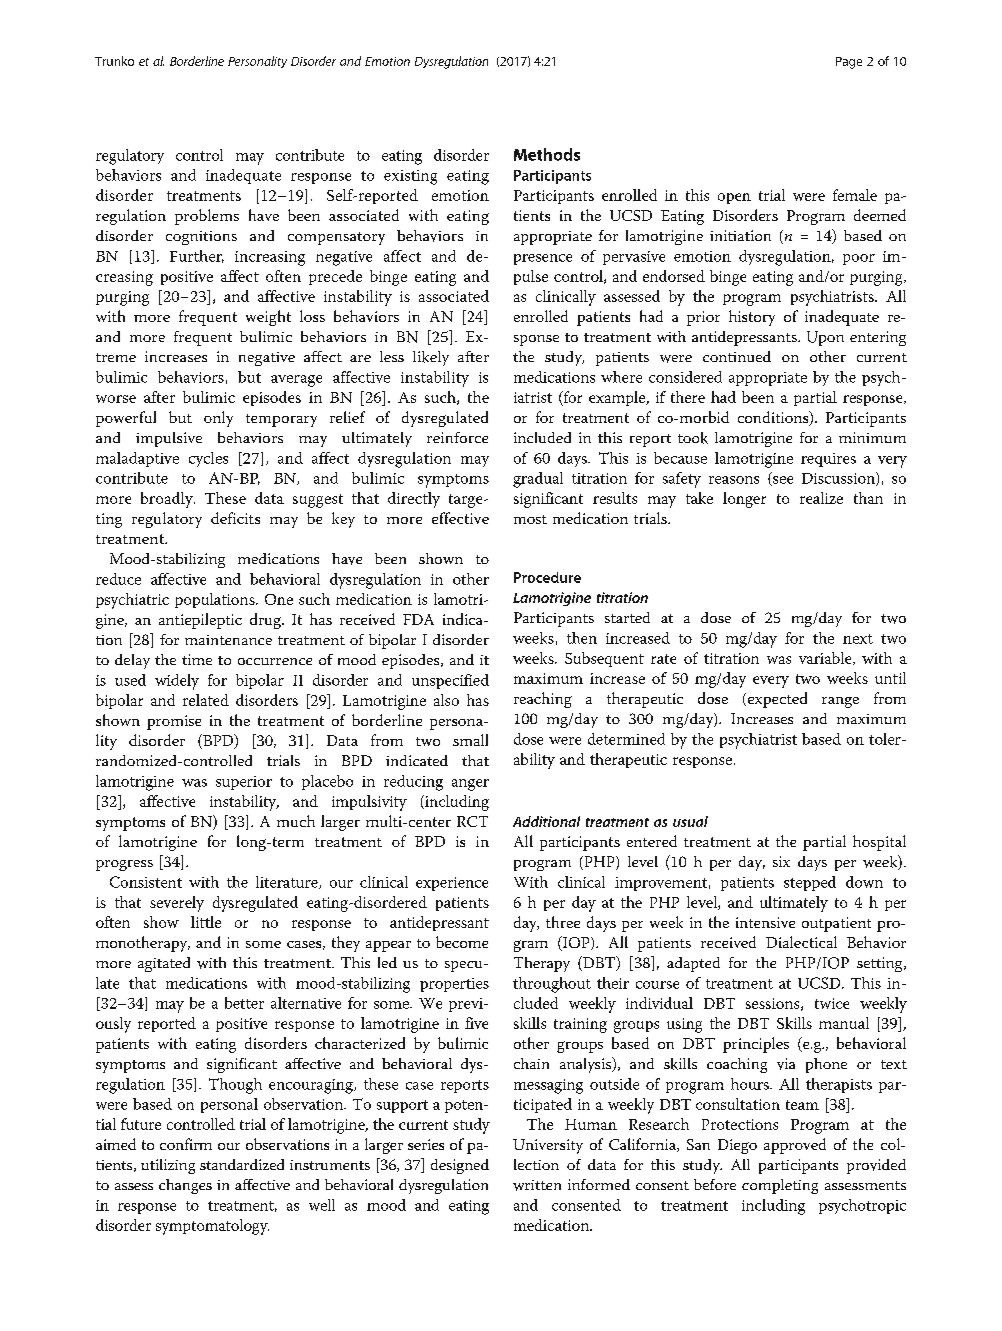  Describe the element at coordinates (450, 681) in the document. I see `unspecified` at that location.
